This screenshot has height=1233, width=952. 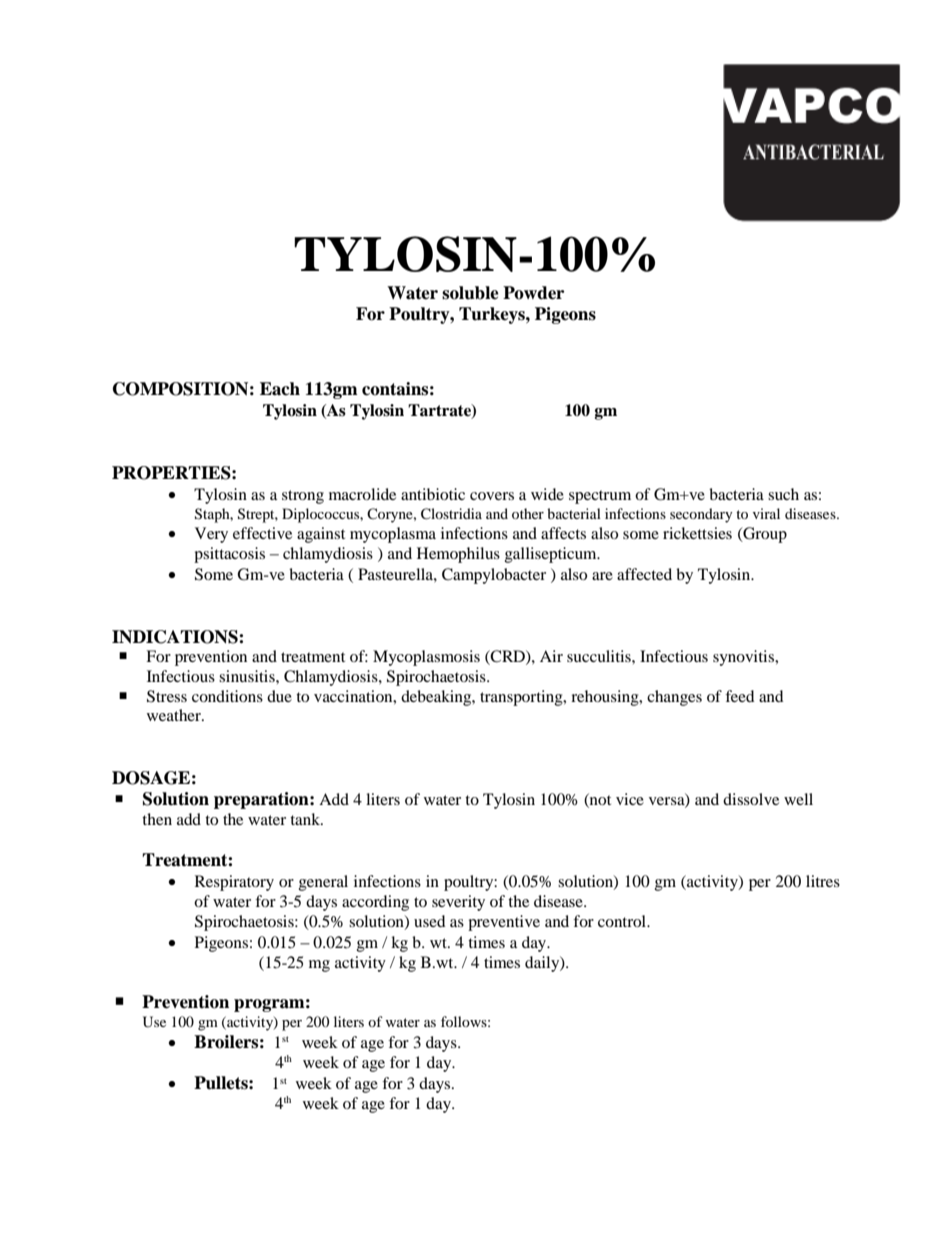 I want to click on soluble, so click(x=470, y=293).
